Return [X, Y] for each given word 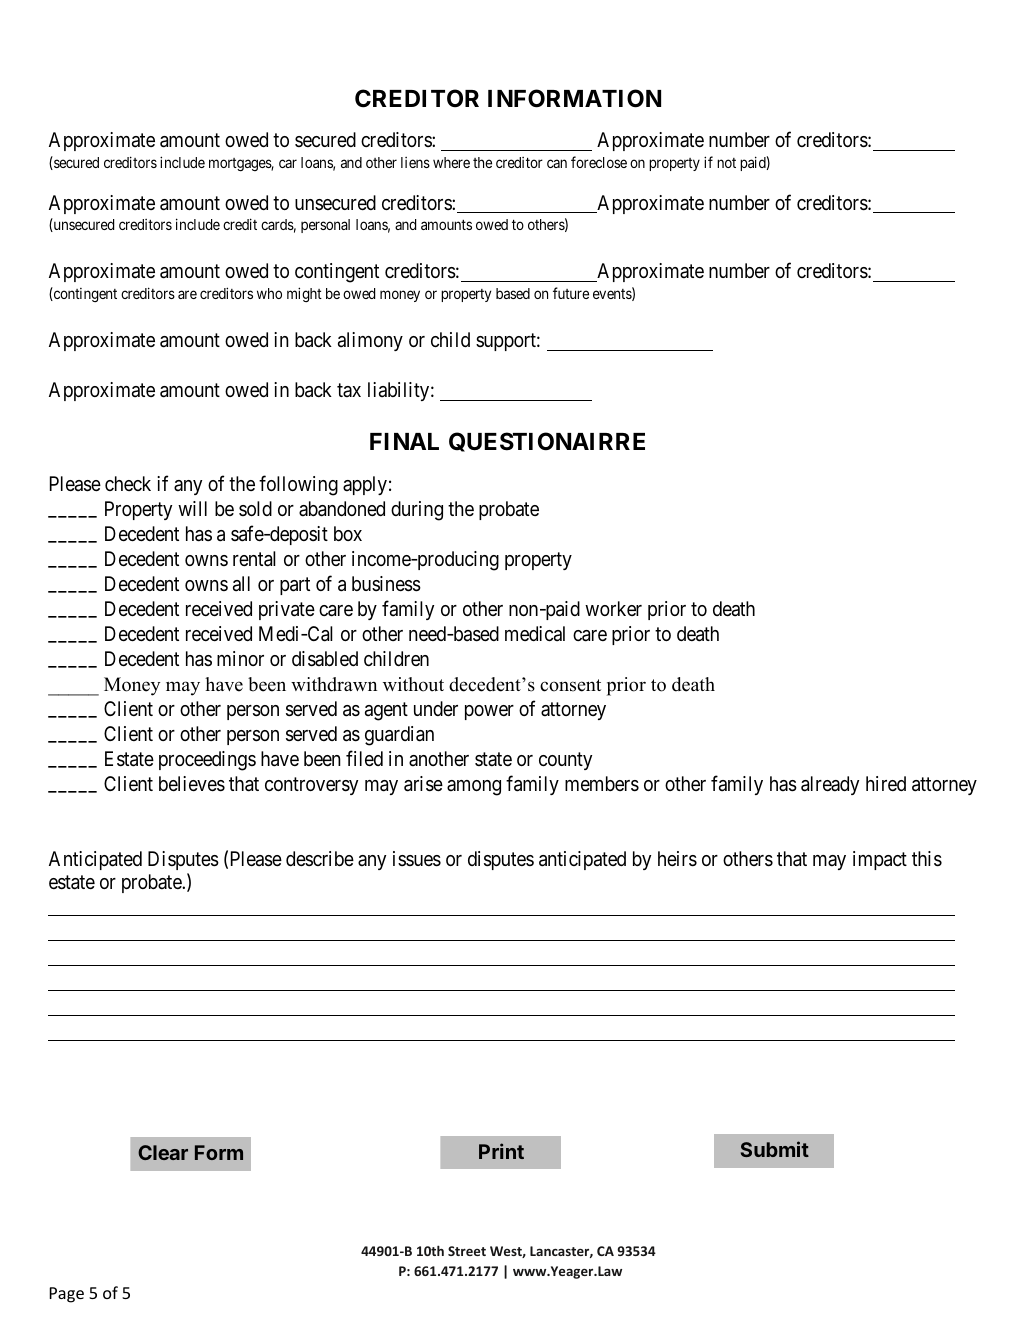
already [830, 785]
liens [415, 162]
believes [192, 784]
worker [613, 608]
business [386, 584]
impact [880, 860]
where [451, 162]
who [269, 293]
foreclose [599, 162]
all [241, 584]
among [474, 788]
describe [320, 858]
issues [417, 859]
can [557, 163]
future [571, 293]
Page [66, 1295]
